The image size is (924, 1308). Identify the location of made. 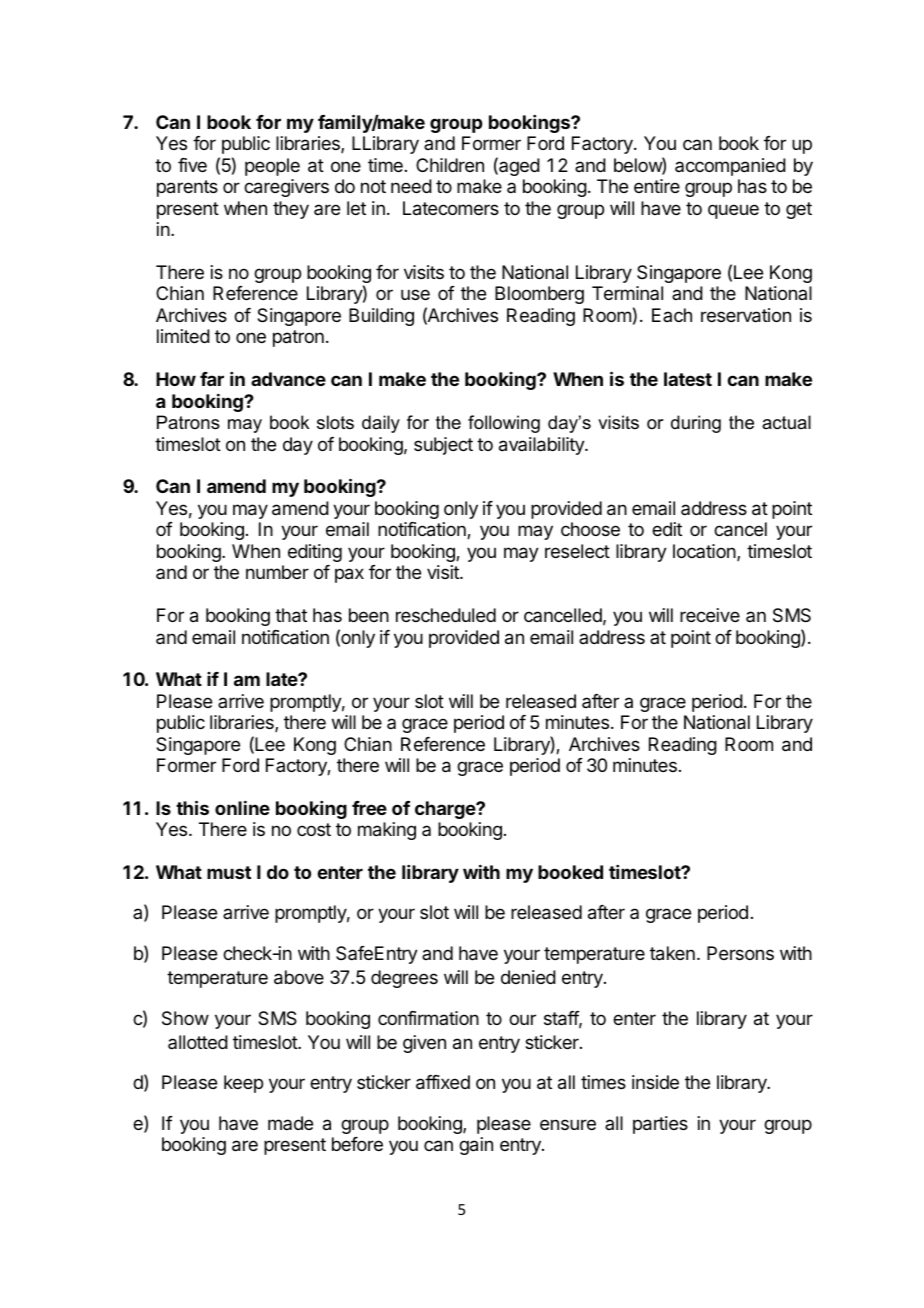
(290, 1123).
